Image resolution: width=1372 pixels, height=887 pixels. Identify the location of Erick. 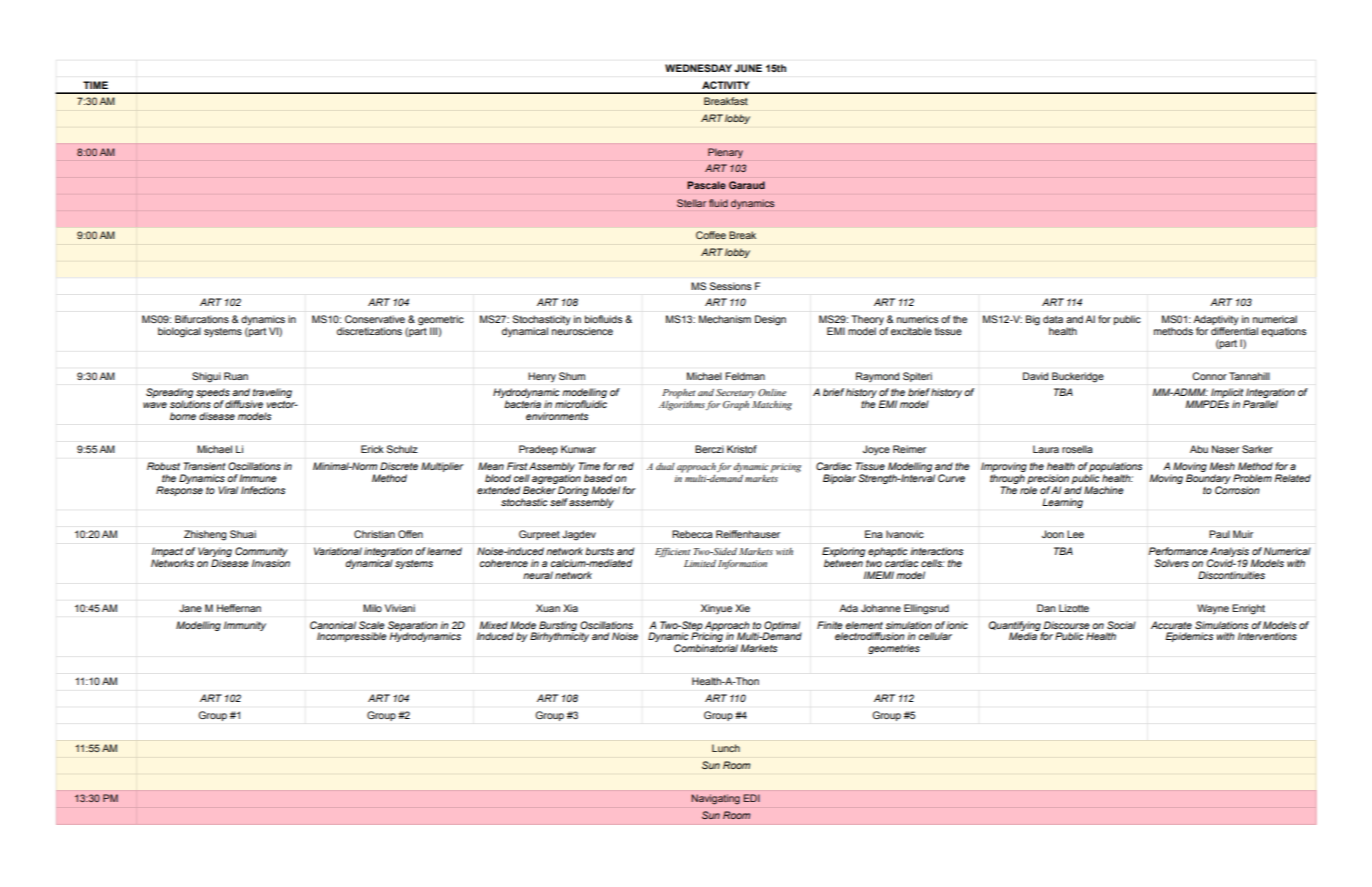
(372, 449).
